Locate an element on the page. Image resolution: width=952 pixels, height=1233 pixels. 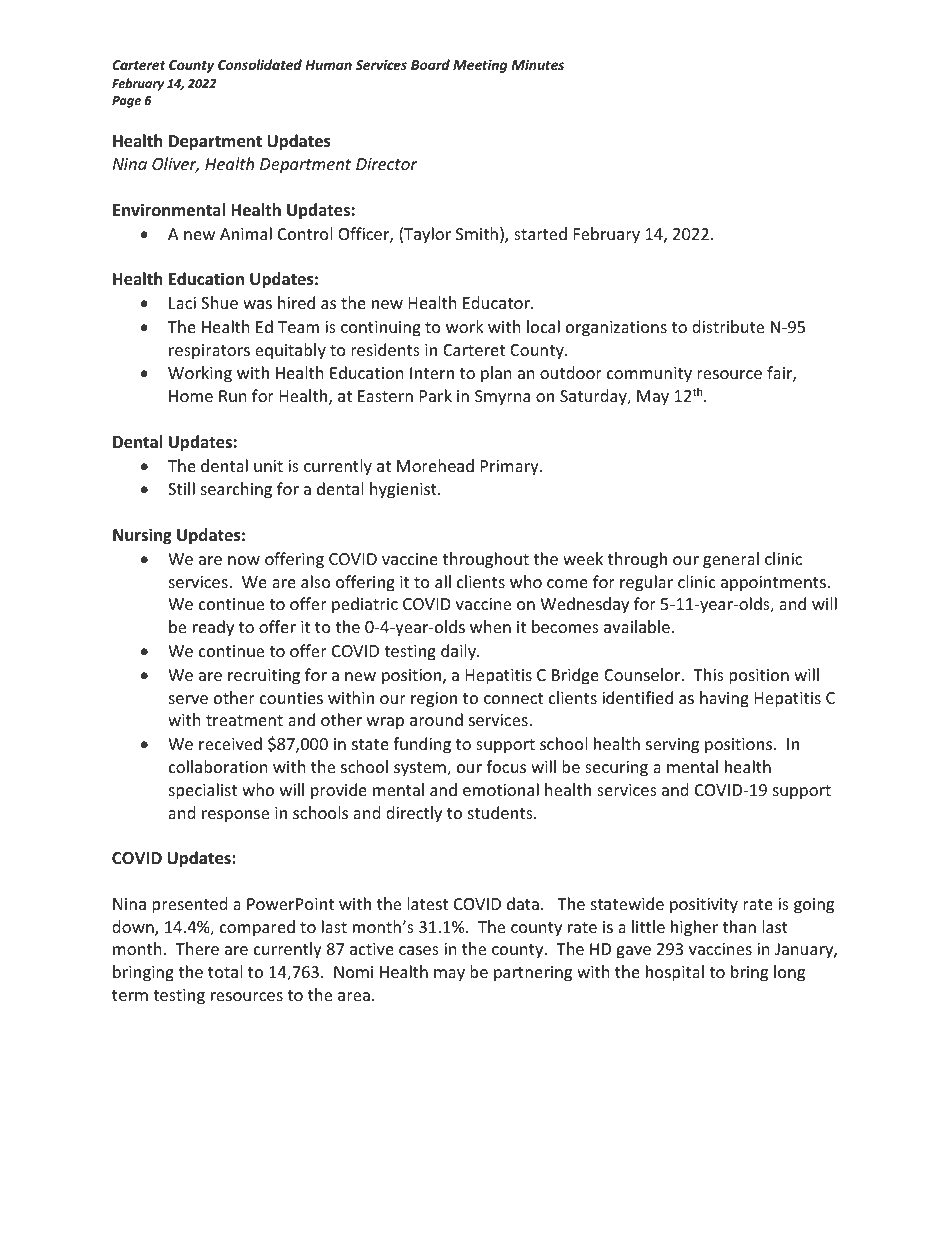
Minutes is located at coordinates (537, 64).
